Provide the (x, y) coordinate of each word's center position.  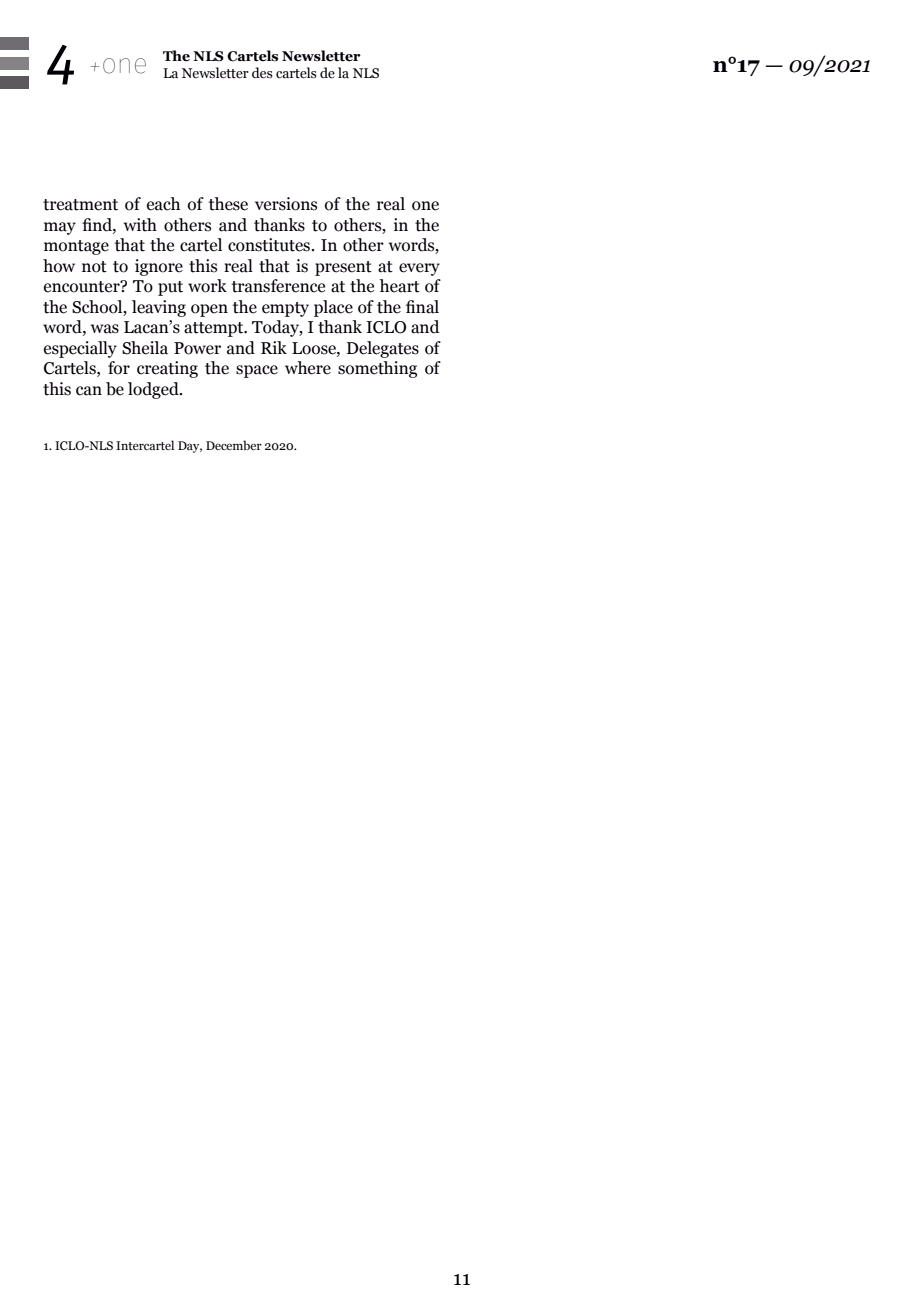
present (343, 268)
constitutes (270, 245)
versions (286, 204)
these (228, 204)
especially (80, 349)
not (94, 267)
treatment (80, 205)
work (207, 286)
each (163, 204)
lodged (154, 390)
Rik (274, 347)
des (262, 73)
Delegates (383, 349)
